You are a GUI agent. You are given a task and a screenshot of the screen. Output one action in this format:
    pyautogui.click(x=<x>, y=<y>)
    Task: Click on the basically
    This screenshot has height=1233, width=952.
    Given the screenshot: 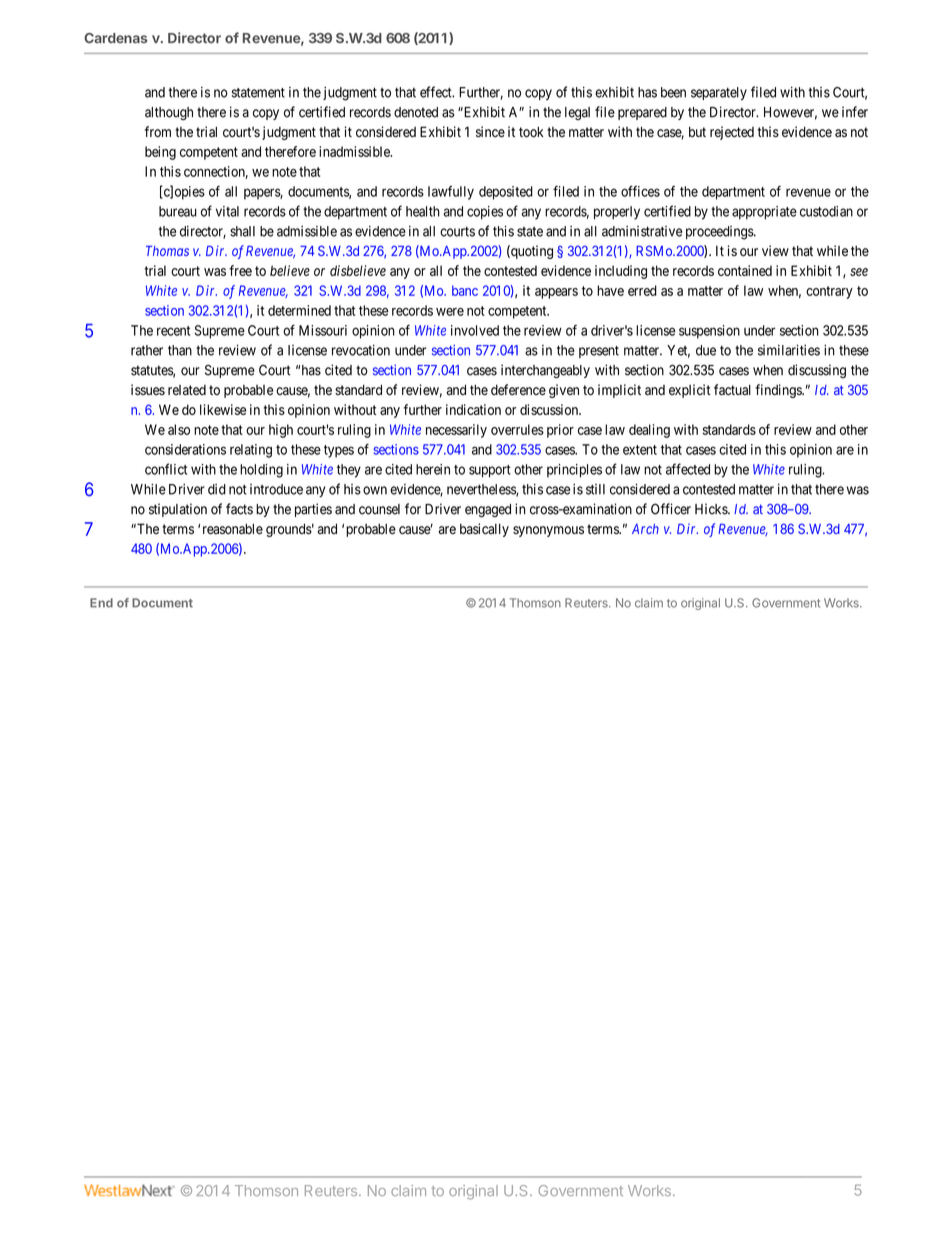 What is the action you would take?
    pyautogui.click(x=484, y=530)
